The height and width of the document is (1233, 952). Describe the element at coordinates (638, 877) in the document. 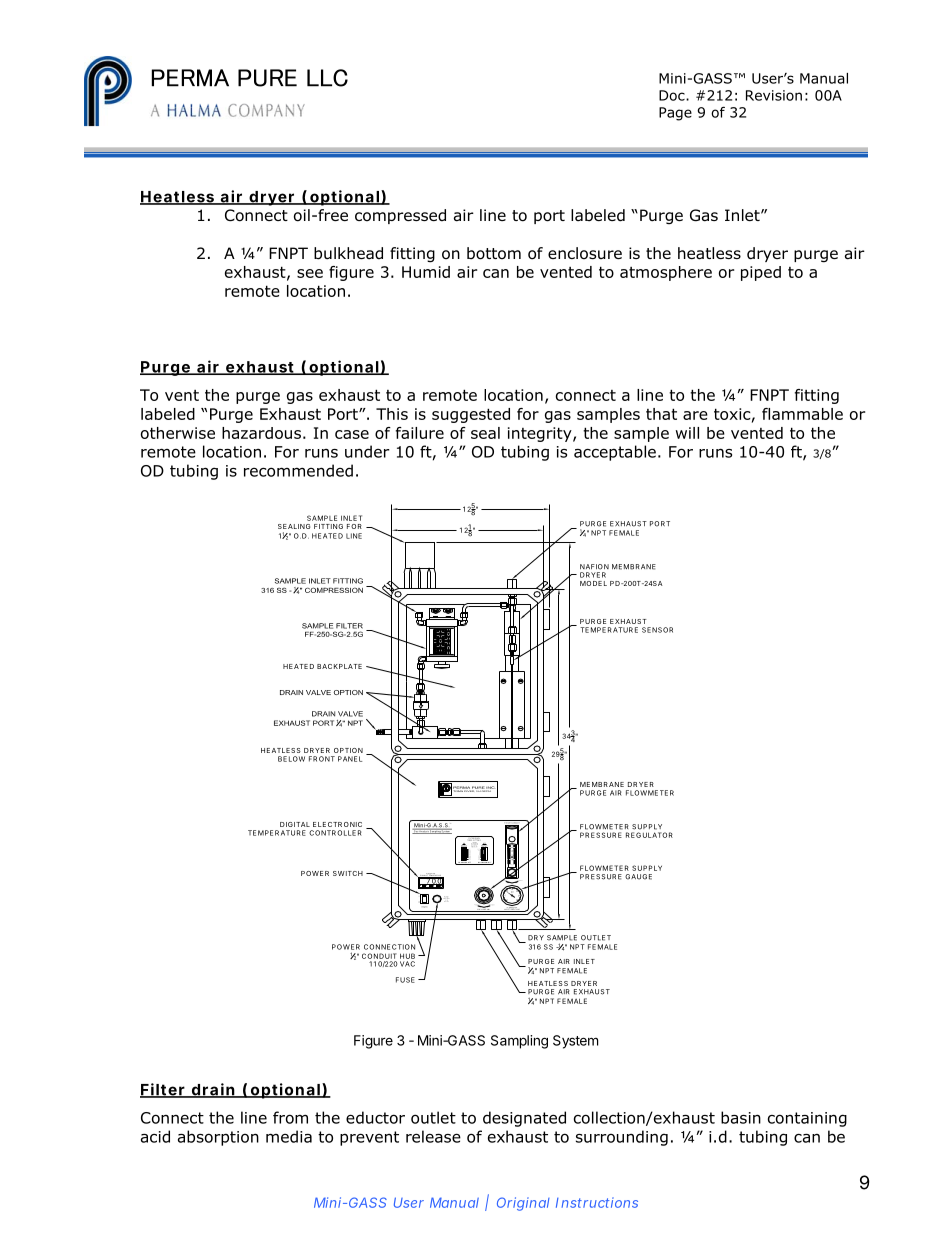

I see `GAUGE` at that location.
